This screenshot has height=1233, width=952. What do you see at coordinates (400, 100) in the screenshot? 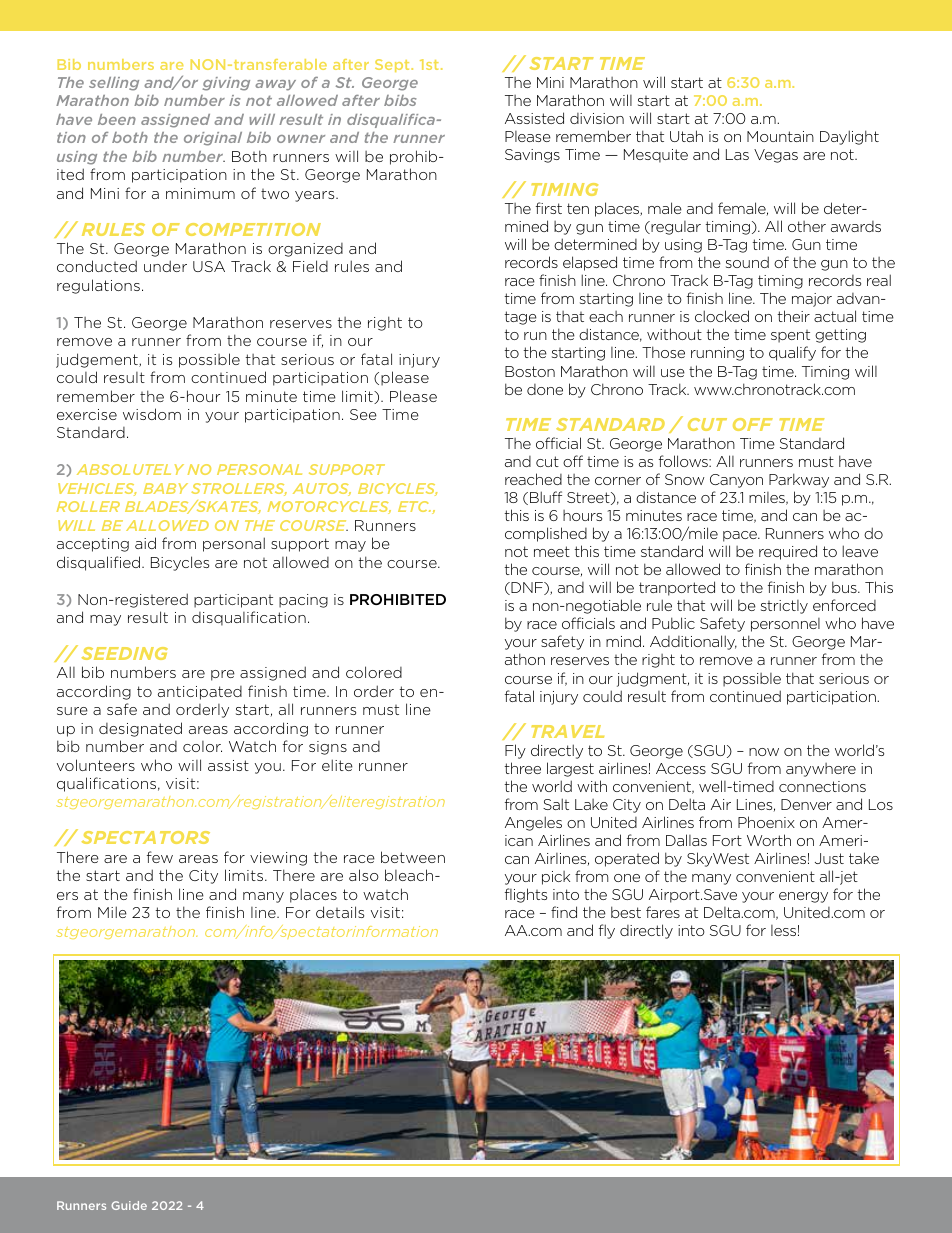
I see `bibs` at bounding box center [400, 100].
